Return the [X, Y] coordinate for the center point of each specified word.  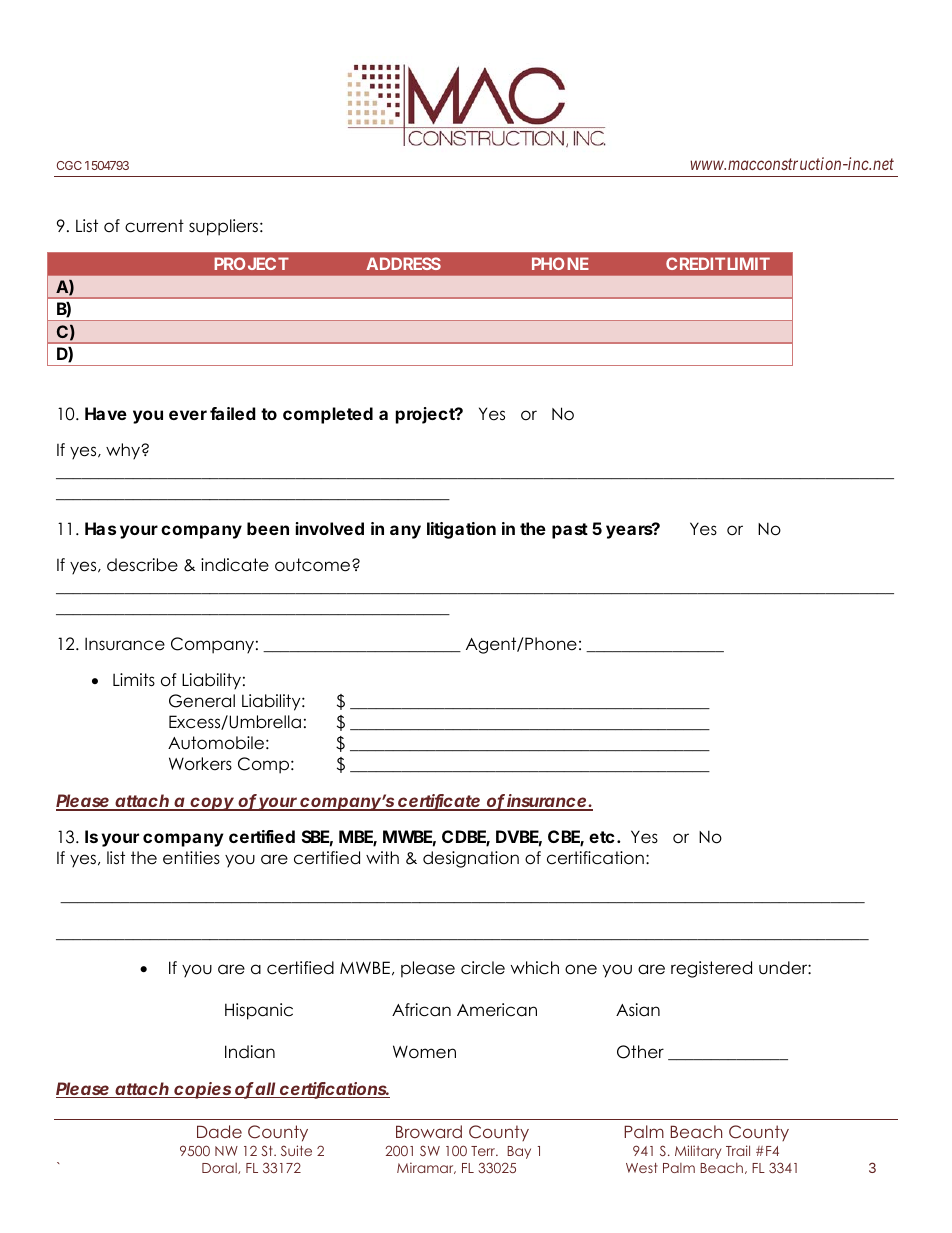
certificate [439, 802]
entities [191, 858]
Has [100, 528]
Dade [219, 1131]
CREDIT [695, 263]
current [154, 226]
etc [602, 837]
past [570, 531]
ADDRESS [403, 263]
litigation [461, 530]
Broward [429, 1131]
